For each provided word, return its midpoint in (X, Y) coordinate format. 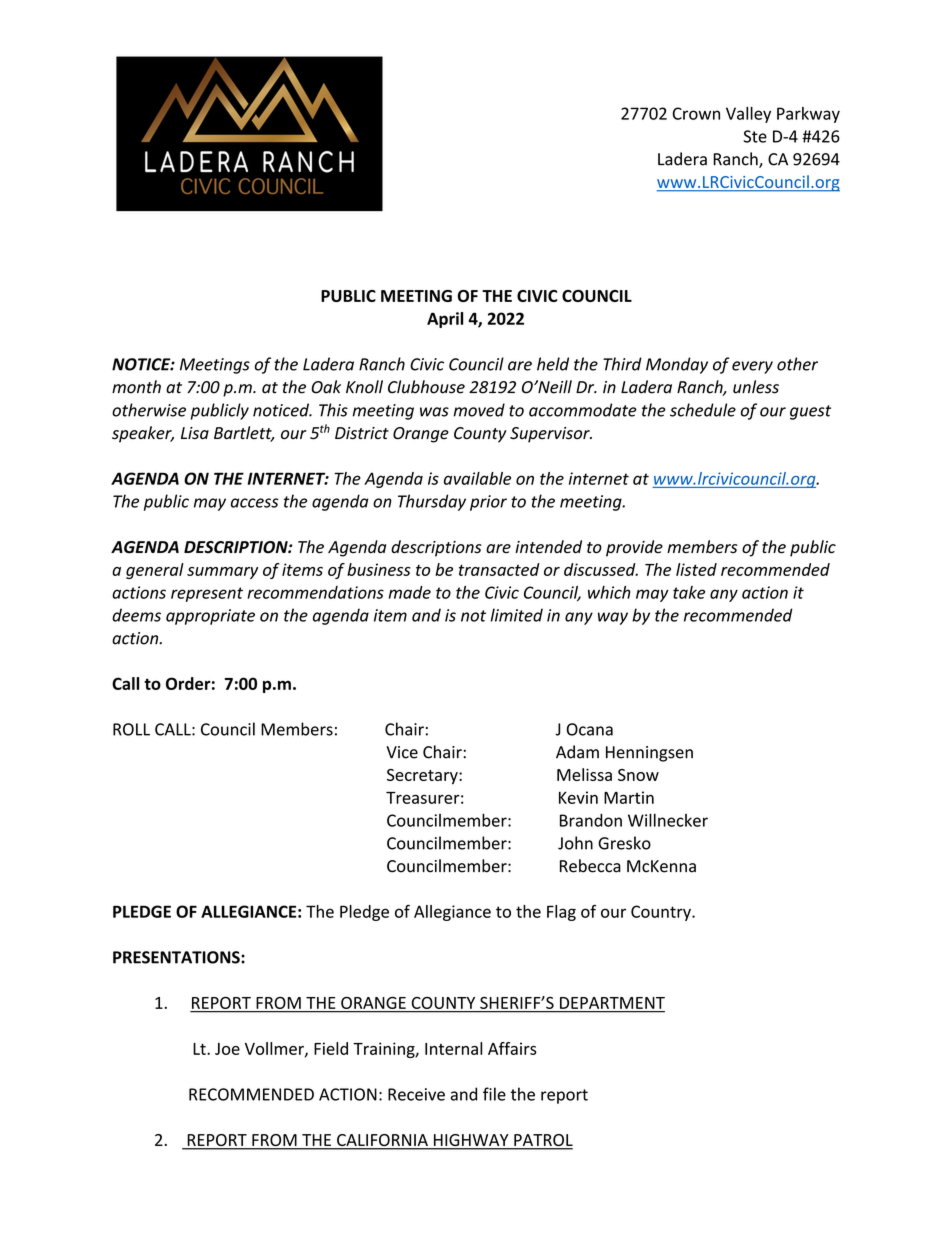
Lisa (195, 433)
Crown (696, 113)
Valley (748, 115)
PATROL (542, 1141)
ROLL (131, 729)
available (477, 478)
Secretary (423, 777)
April (445, 320)
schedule (703, 410)
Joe (227, 1049)
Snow (638, 775)
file (494, 1094)
